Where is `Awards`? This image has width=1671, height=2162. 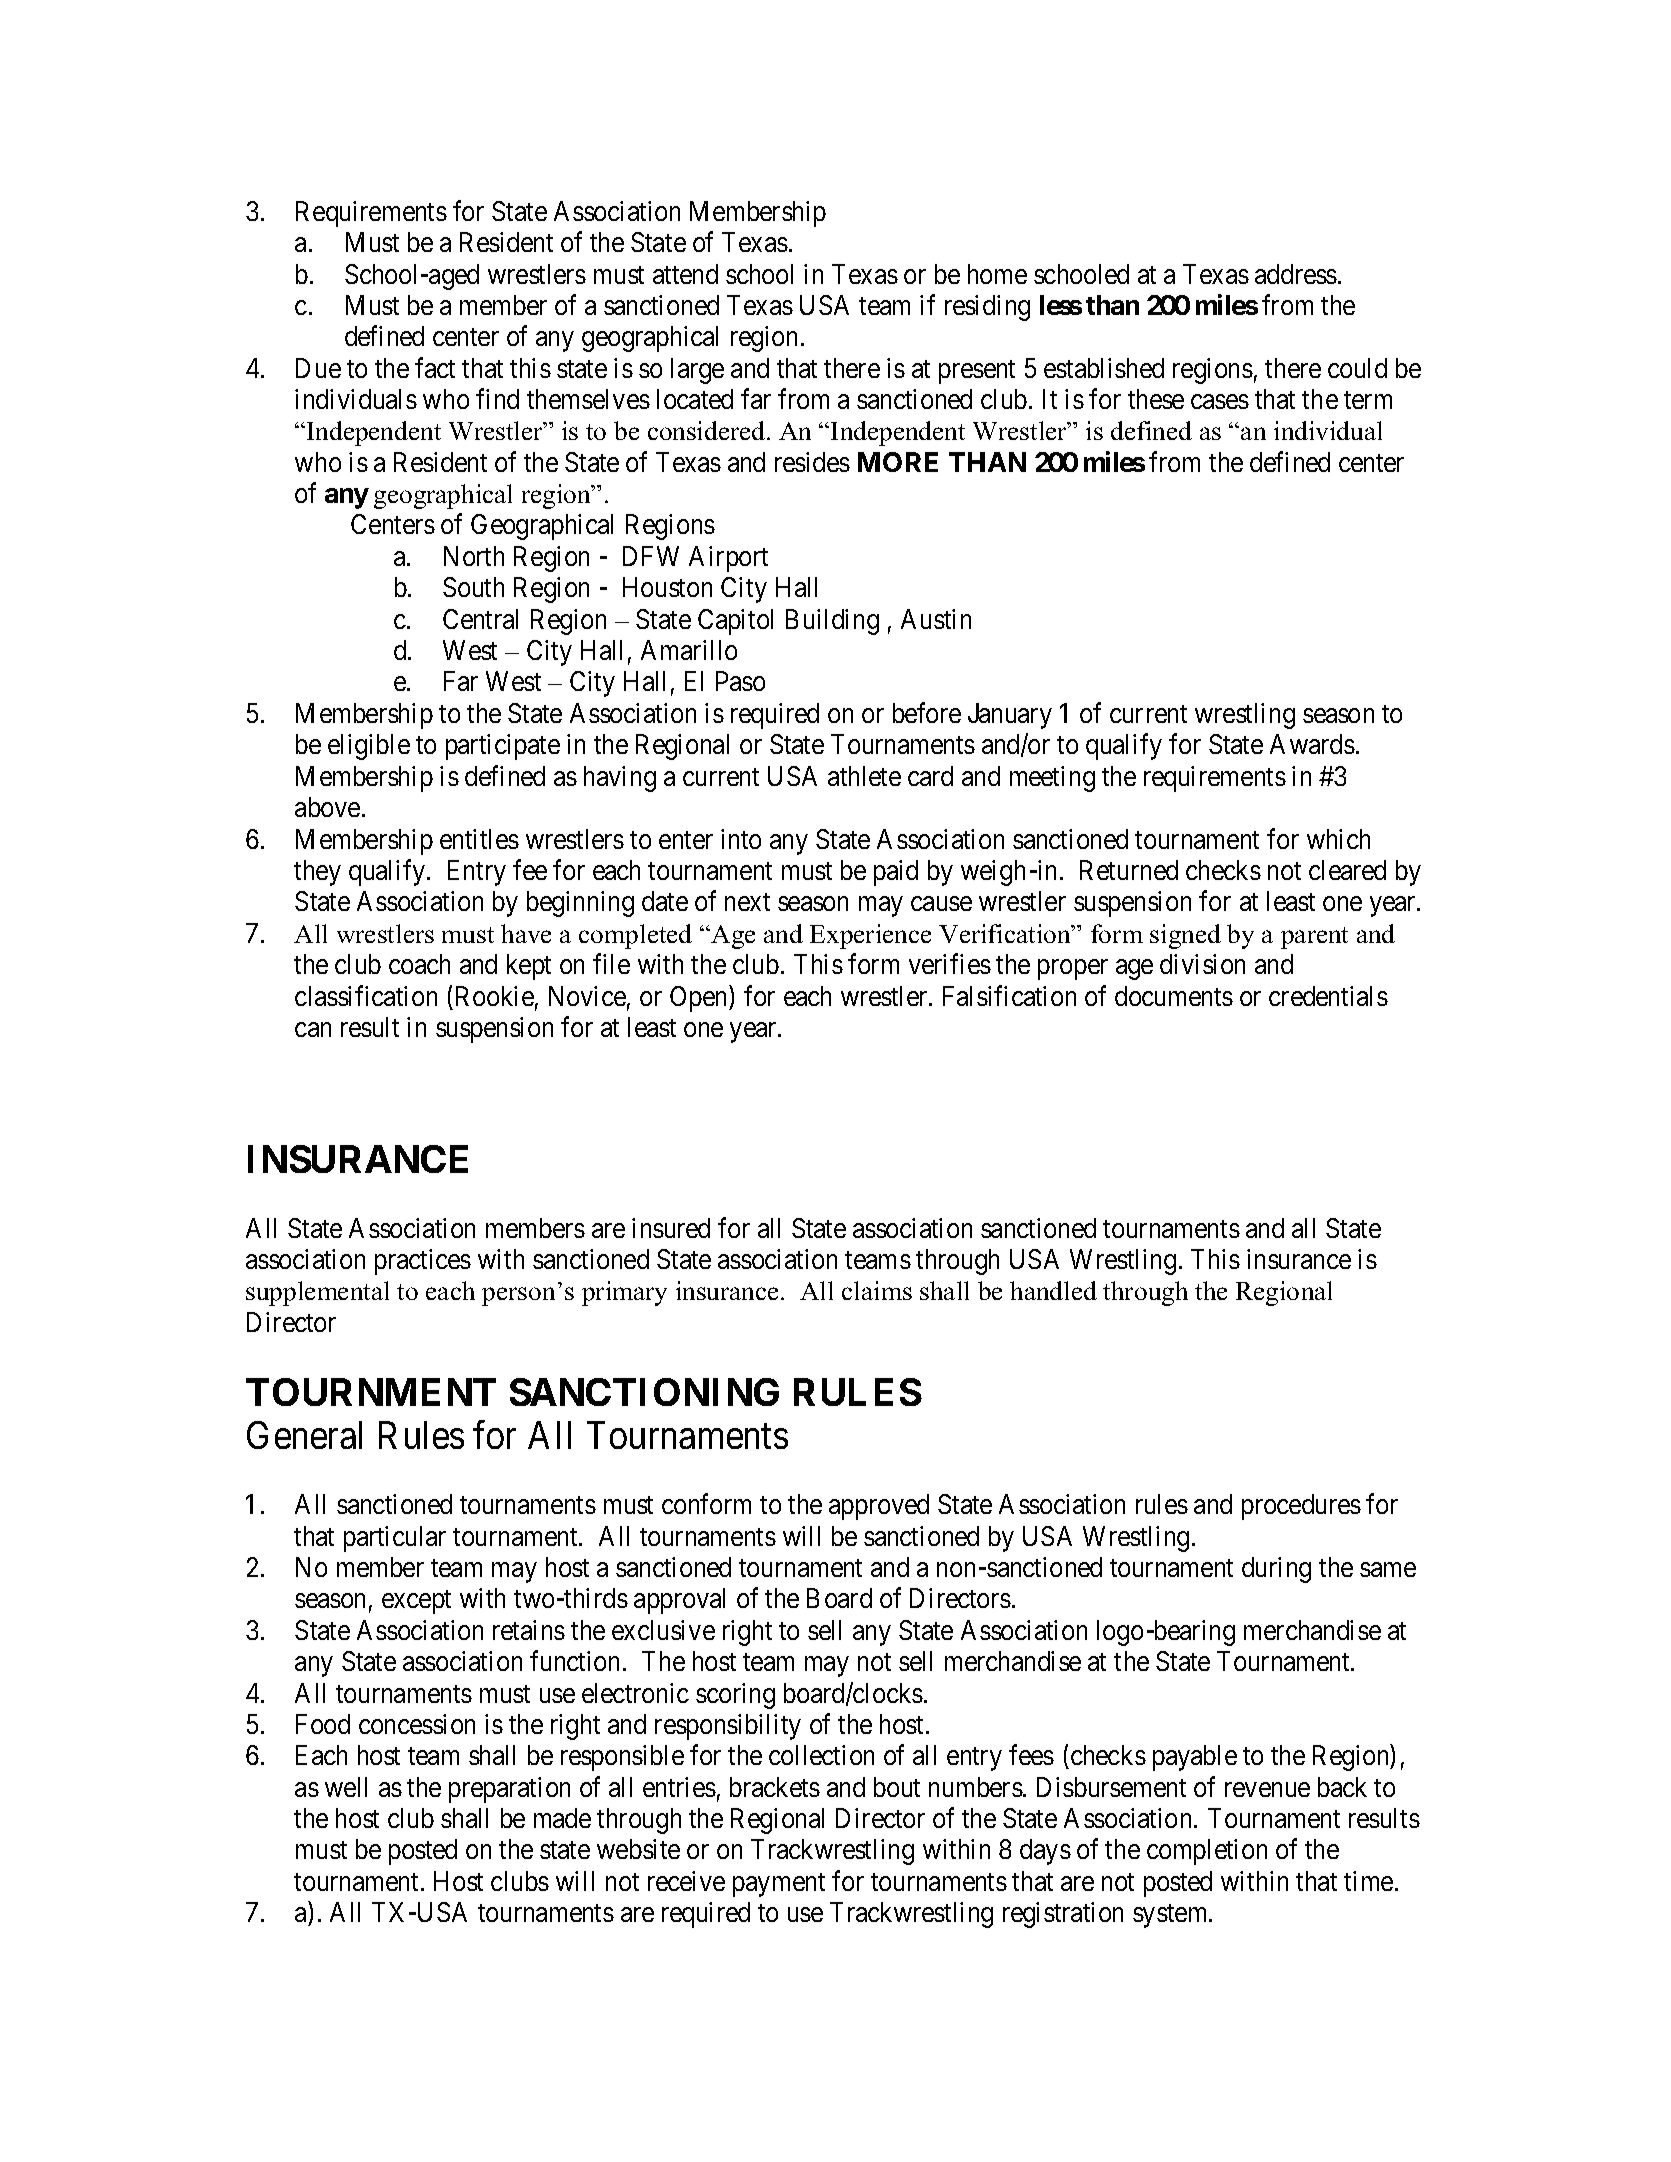
Awards is located at coordinates (1312, 744).
